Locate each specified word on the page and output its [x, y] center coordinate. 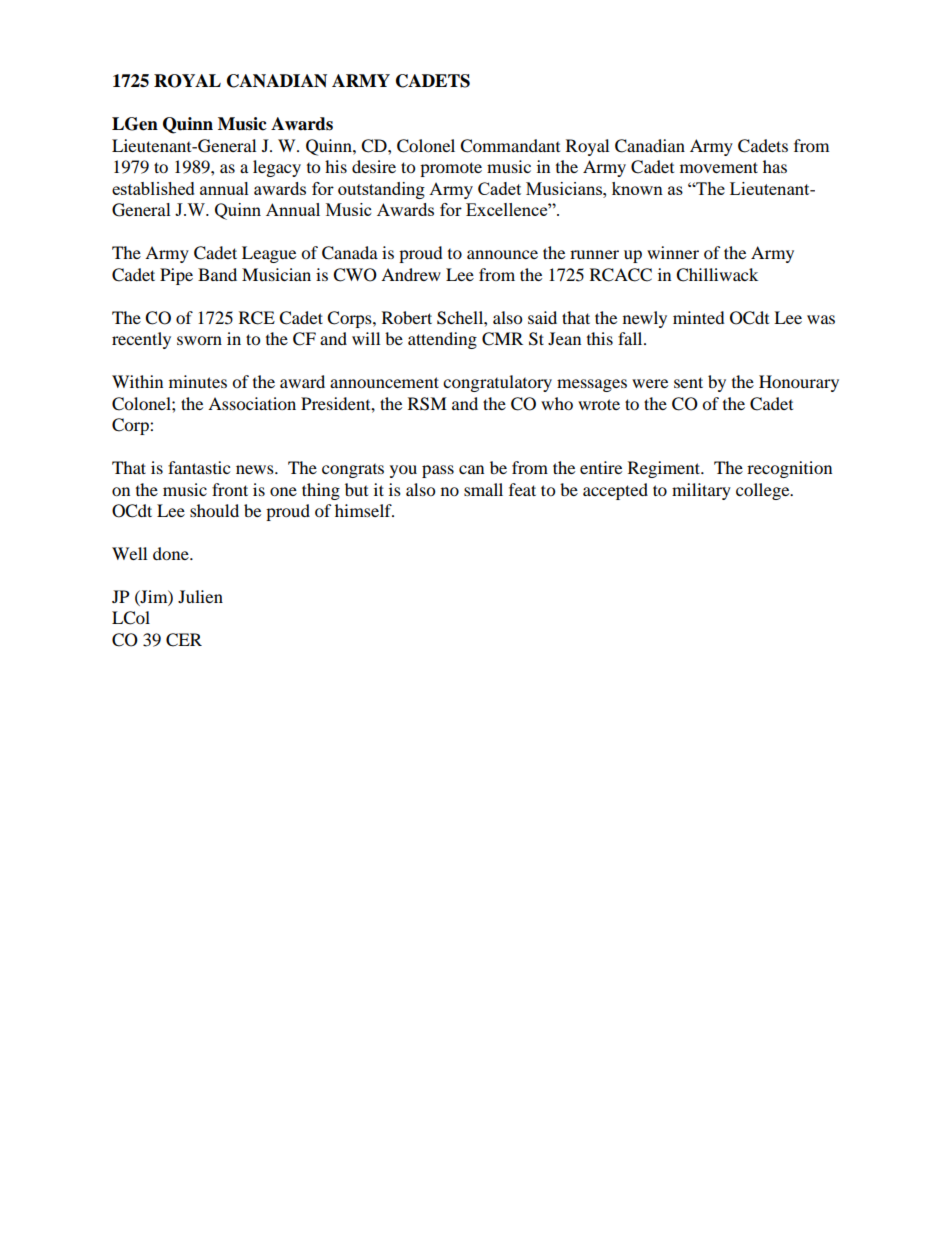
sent [688, 382]
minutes [198, 381]
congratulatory [497, 383]
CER [184, 640]
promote [451, 169]
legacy [277, 168]
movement [719, 167]
